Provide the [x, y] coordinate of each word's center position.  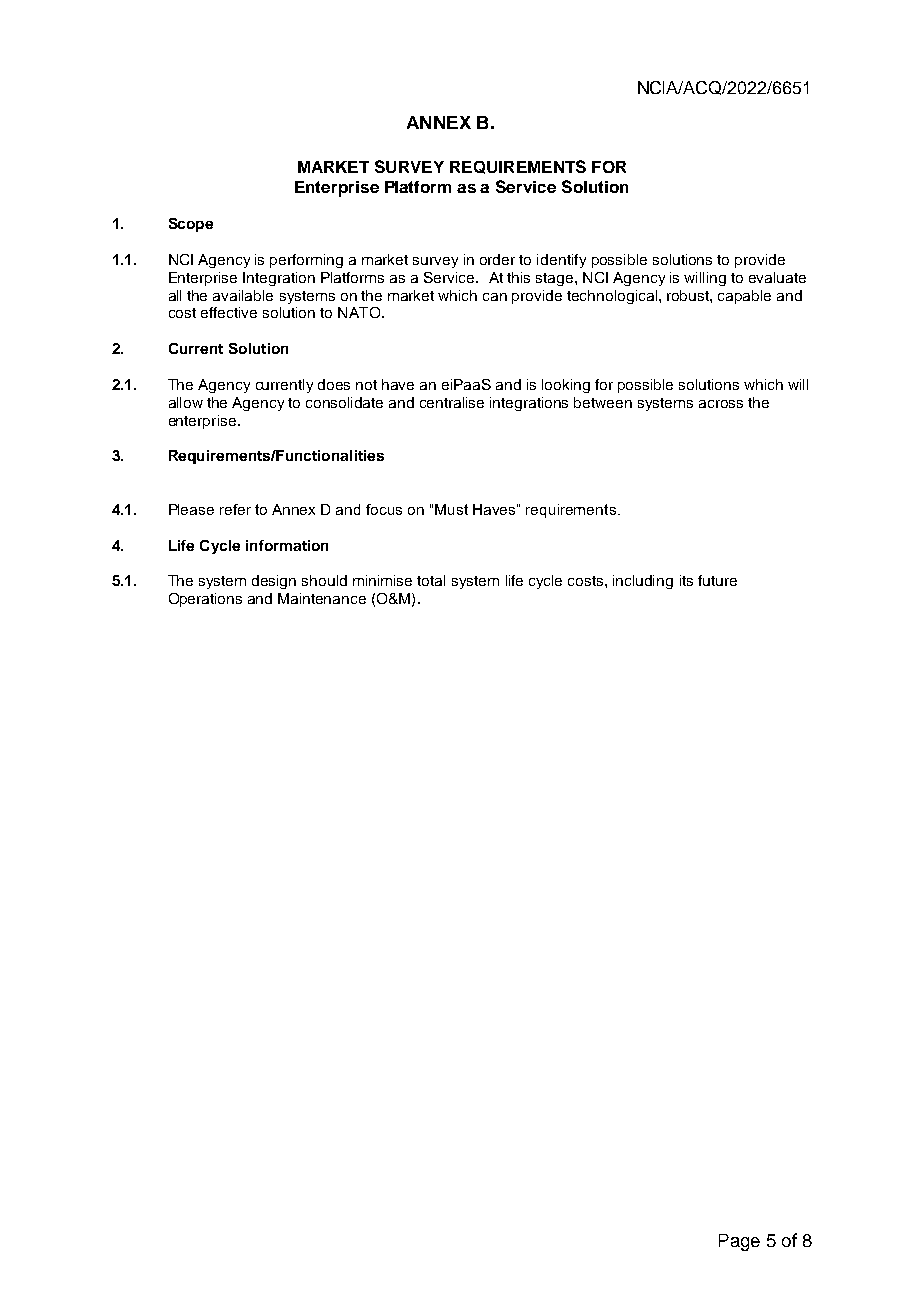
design [274, 582]
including [643, 582]
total [431, 580]
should [324, 580]
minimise [382, 580]
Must [451, 509]
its [686, 580]
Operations [205, 600]
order [497, 259]
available [243, 295]
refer [235, 509]
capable [744, 297]
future [717, 580]
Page [739, 1242]
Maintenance [322, 598]
